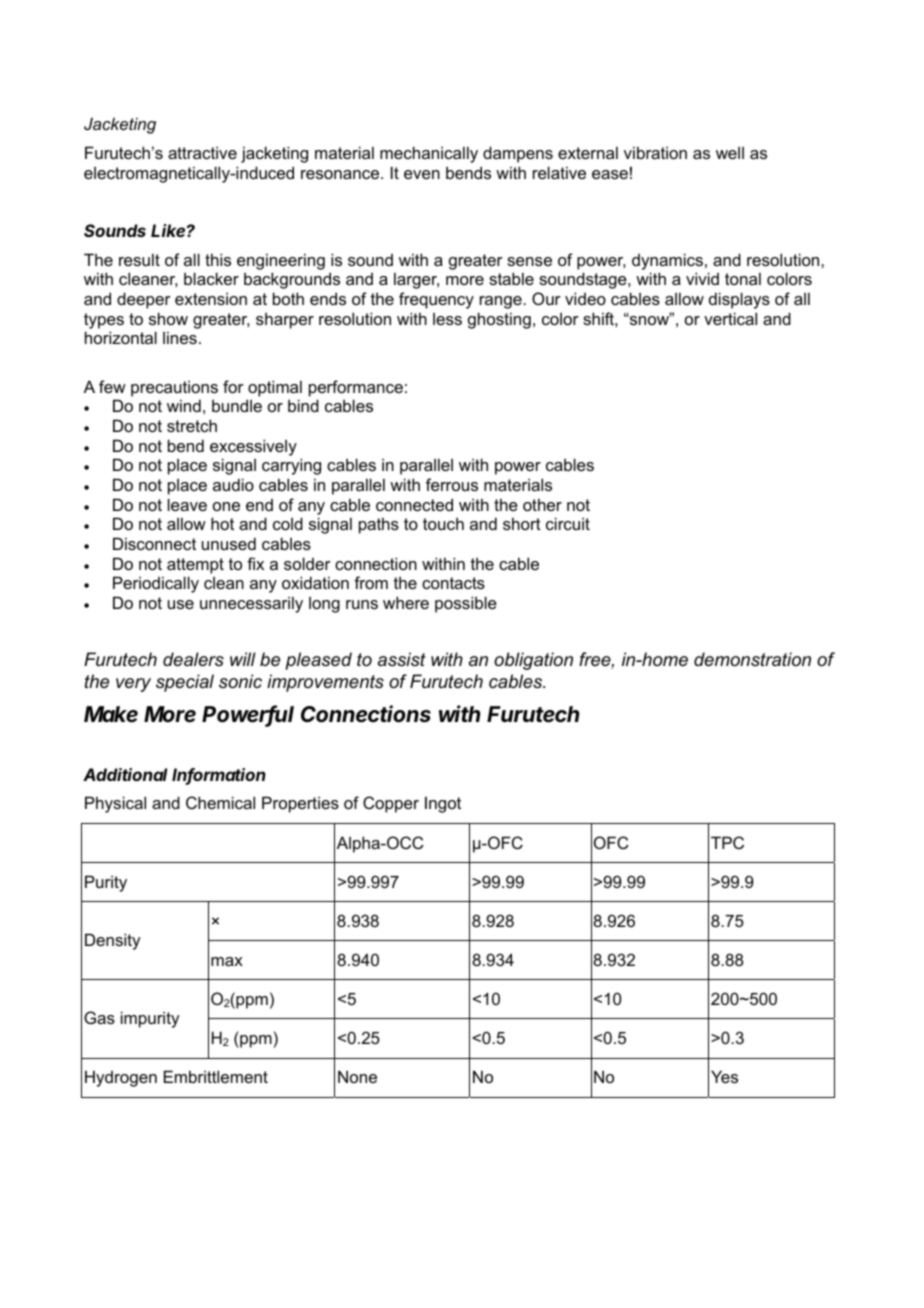 The height and width of the screenshot is (1308, 924). I want to click on vibration, so click(655, 152).
